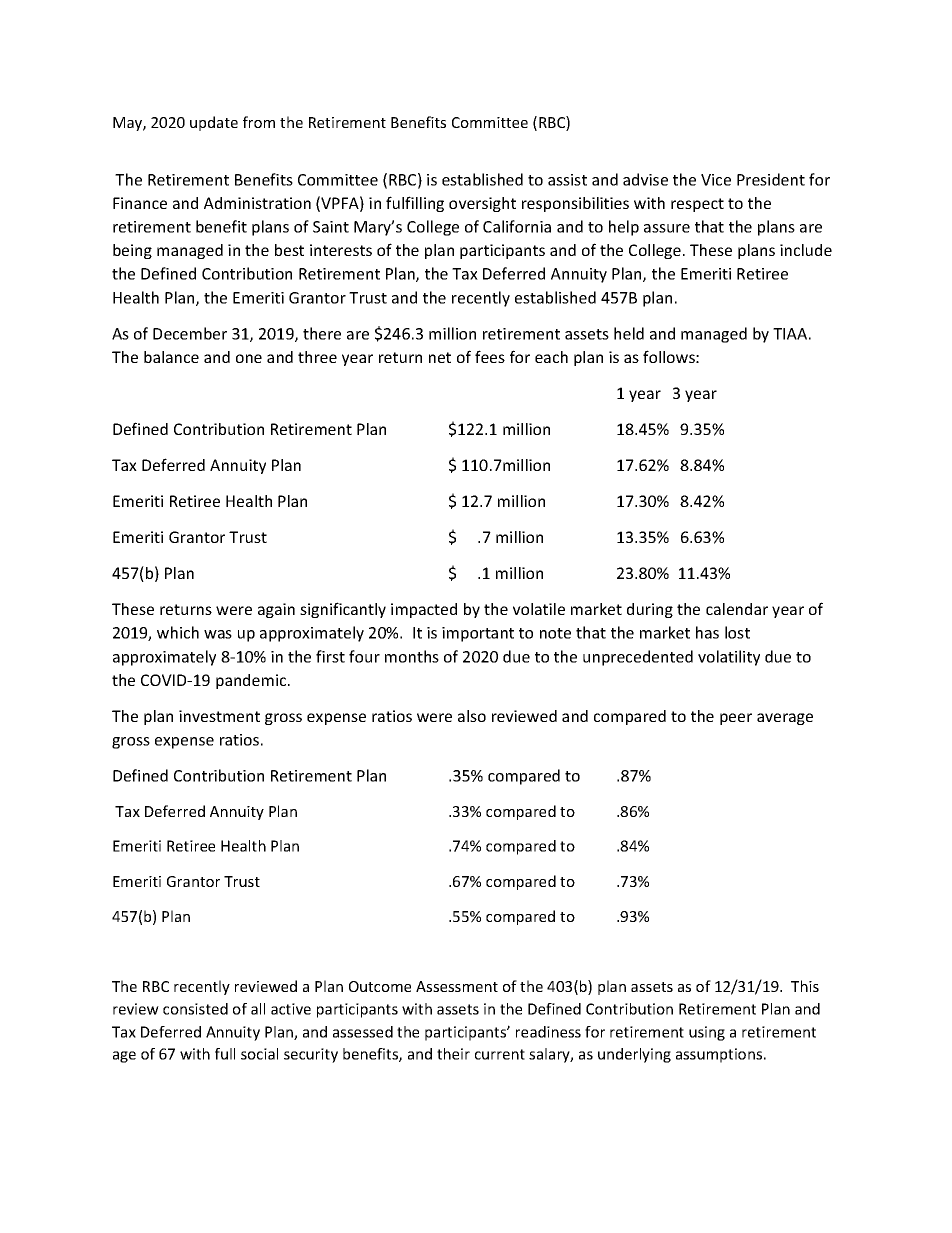 Image resolution: width=952 pixels, height=1233 pixels. What do you see at coordinates (482, 204) in the screenshot?
I see `oversight` at bounding box center [482, 204].
